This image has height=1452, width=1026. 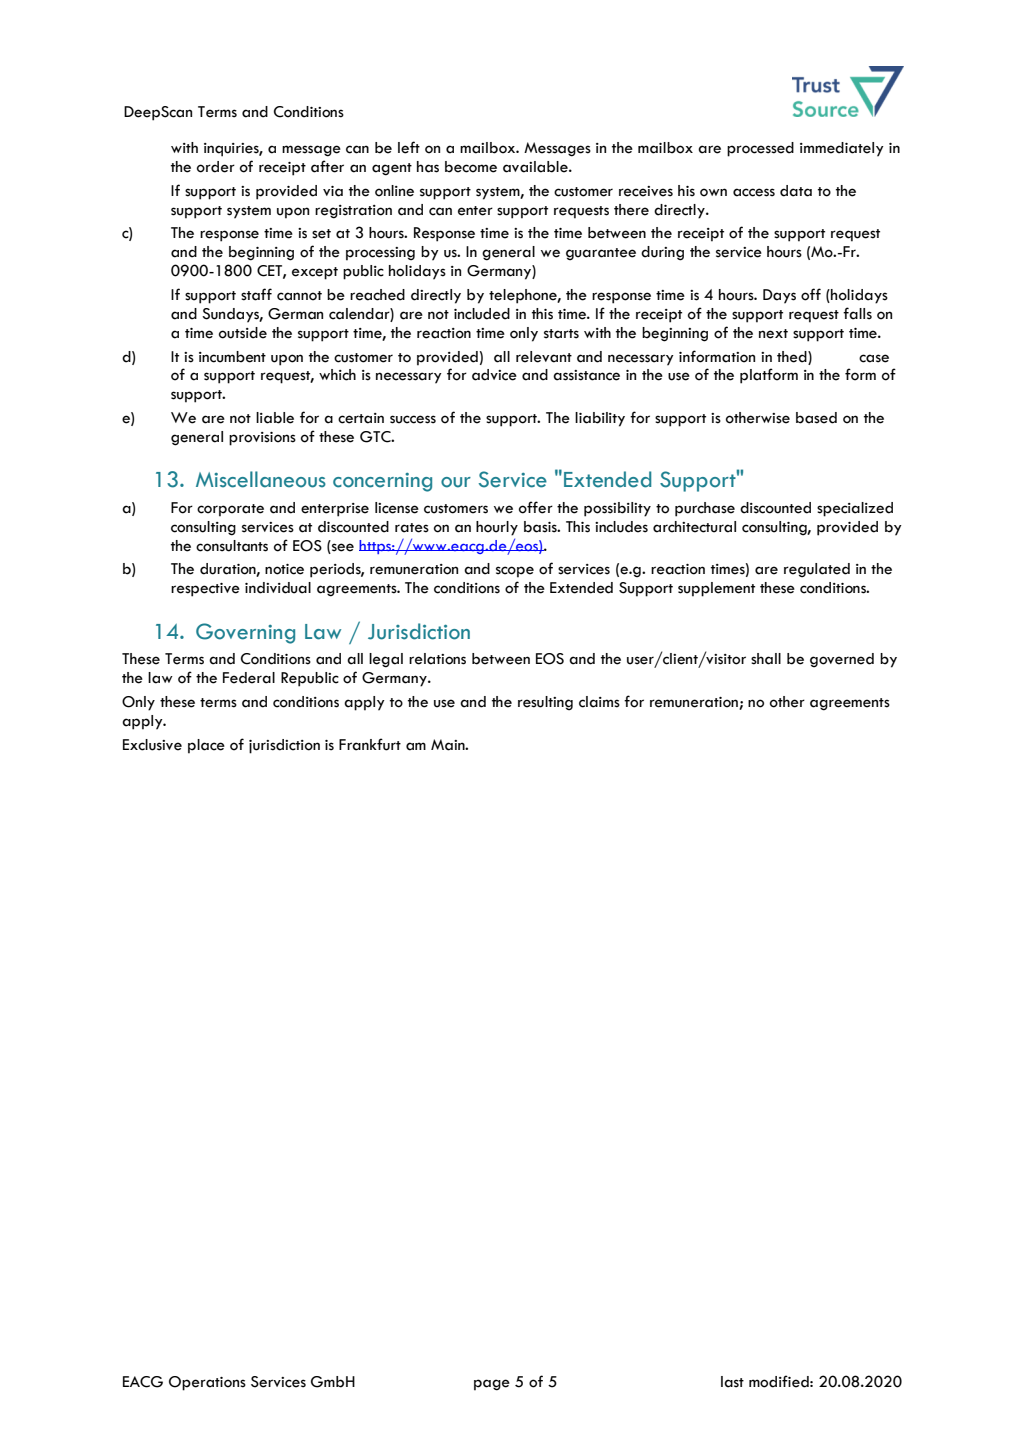 What do you see at coordinates (370, 744) in the image?
I see `Frankfurt` at bounding box center [370, 744].
